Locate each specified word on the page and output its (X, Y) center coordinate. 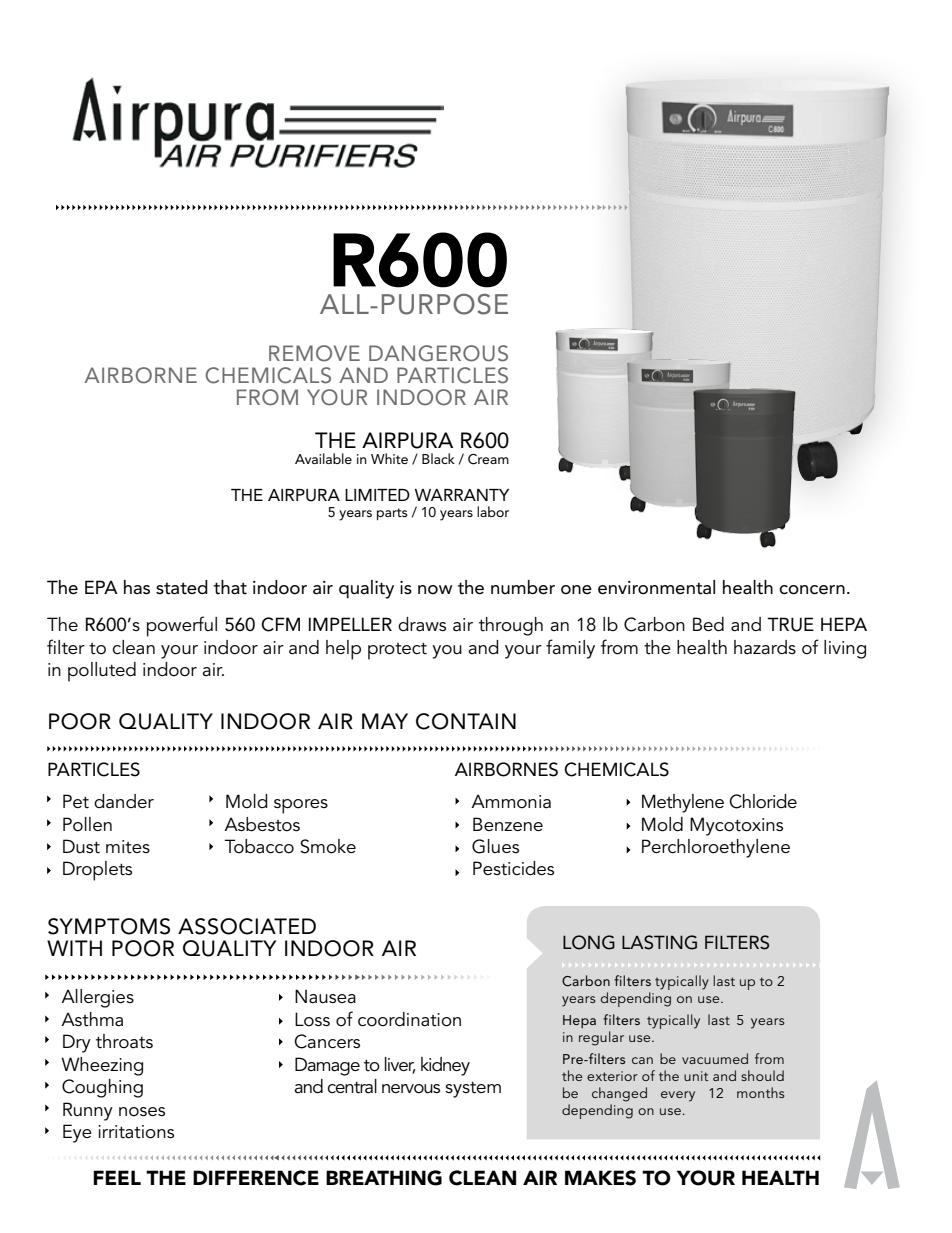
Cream (488, 459)
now (435, 590)
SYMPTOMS (109, 926)
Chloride (763, 801)
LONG (589, 942)
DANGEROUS (438, 353)
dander (124, 801)
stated (182, 587)
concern (812, 590)
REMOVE (314, 353)
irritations (136, 1132)
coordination (409, 1019)
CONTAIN (466, 721)
